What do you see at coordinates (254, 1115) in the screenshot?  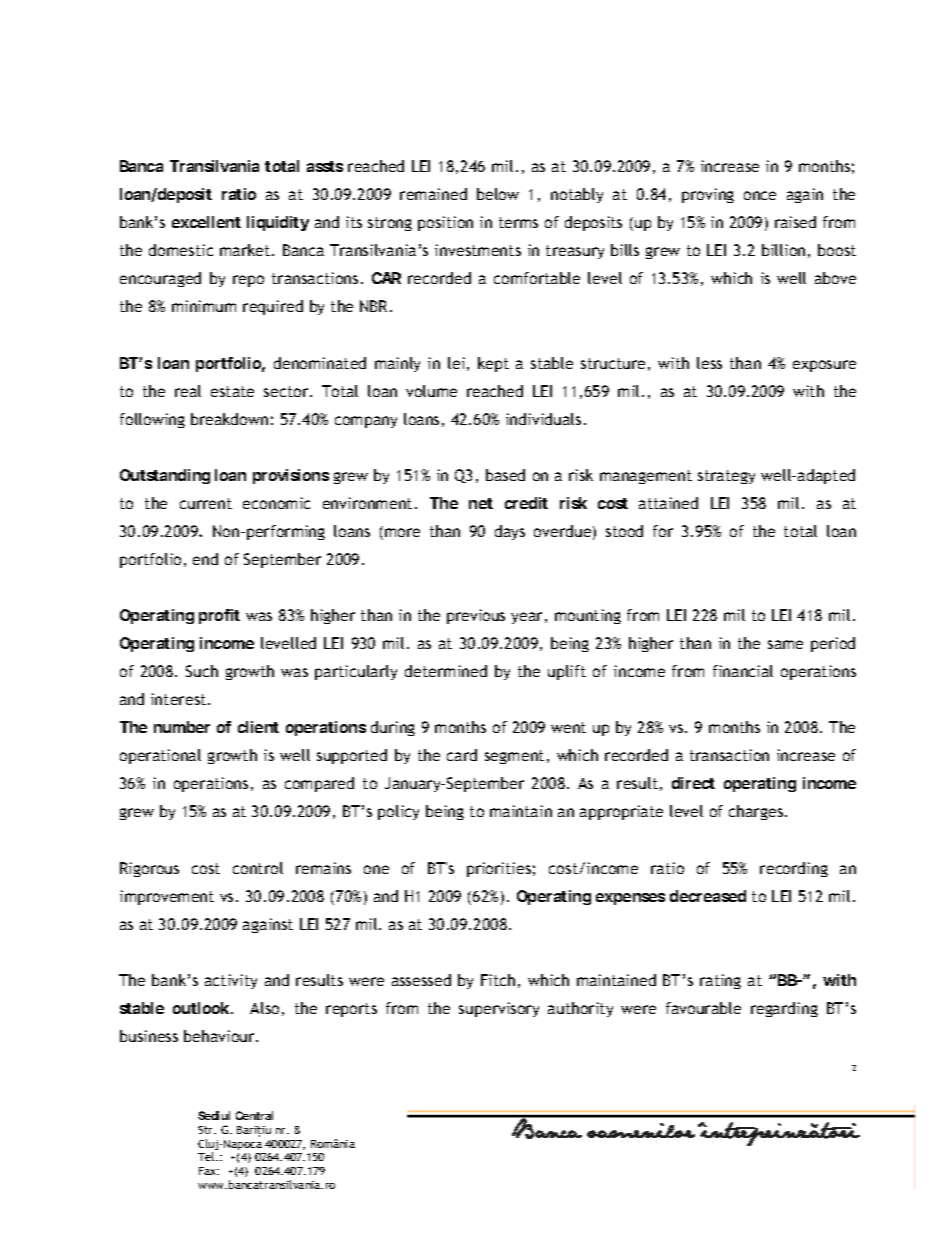 I see `Central` at bounding box center [254, 1115].
